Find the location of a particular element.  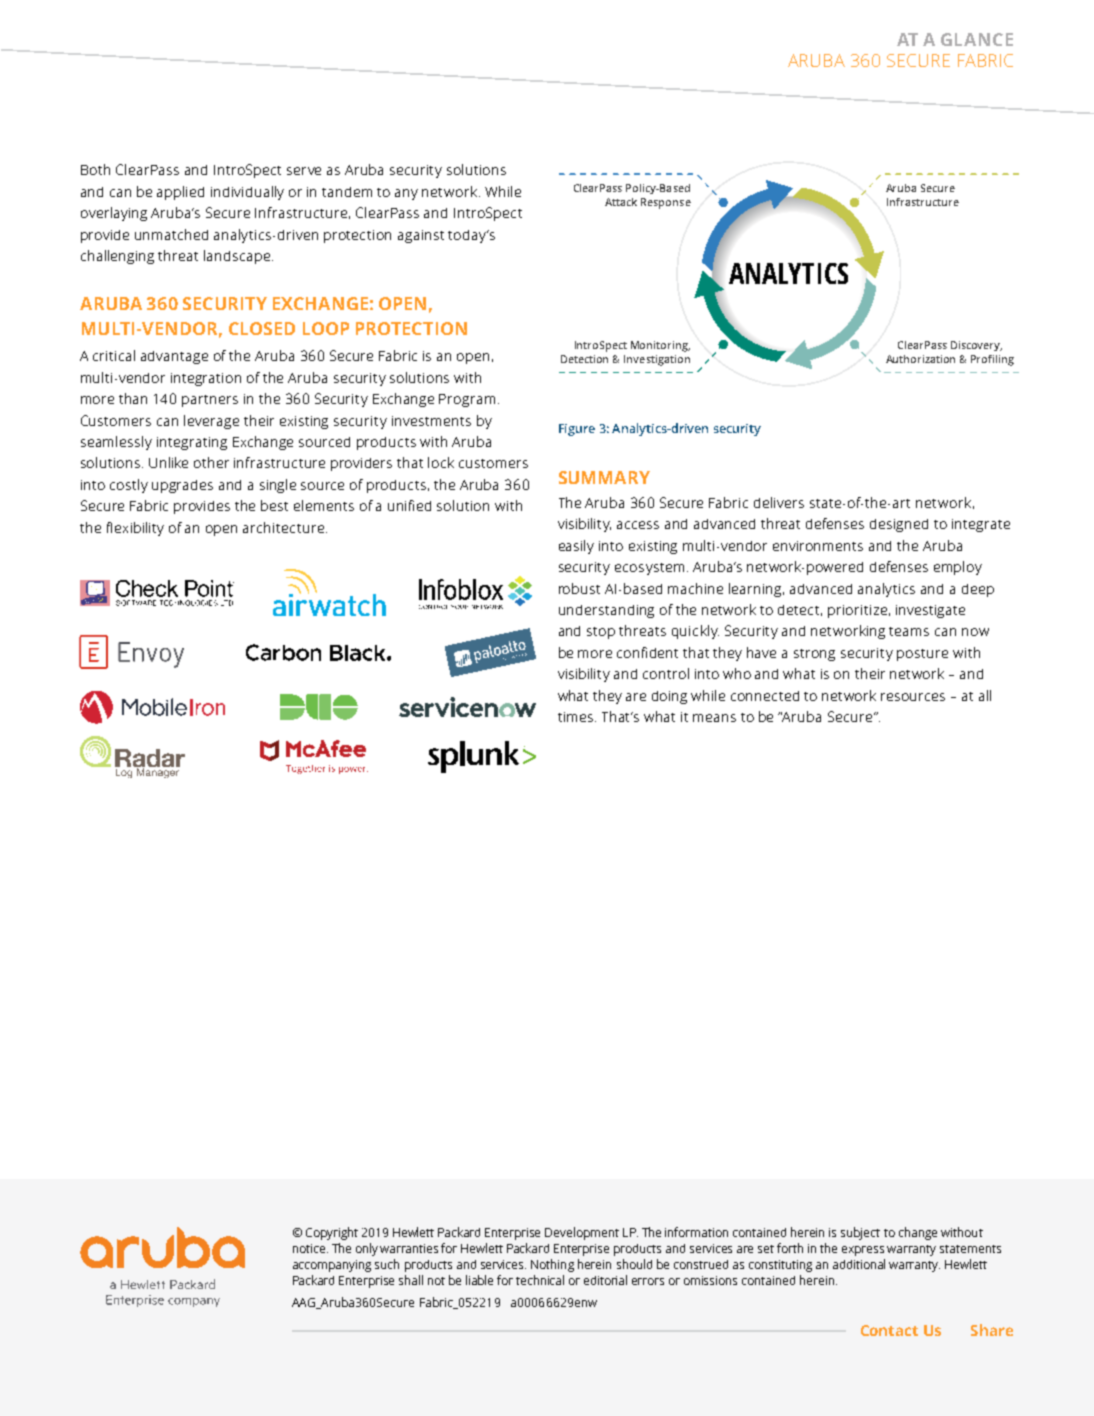

Attack is located at coordinates (621, 202).
